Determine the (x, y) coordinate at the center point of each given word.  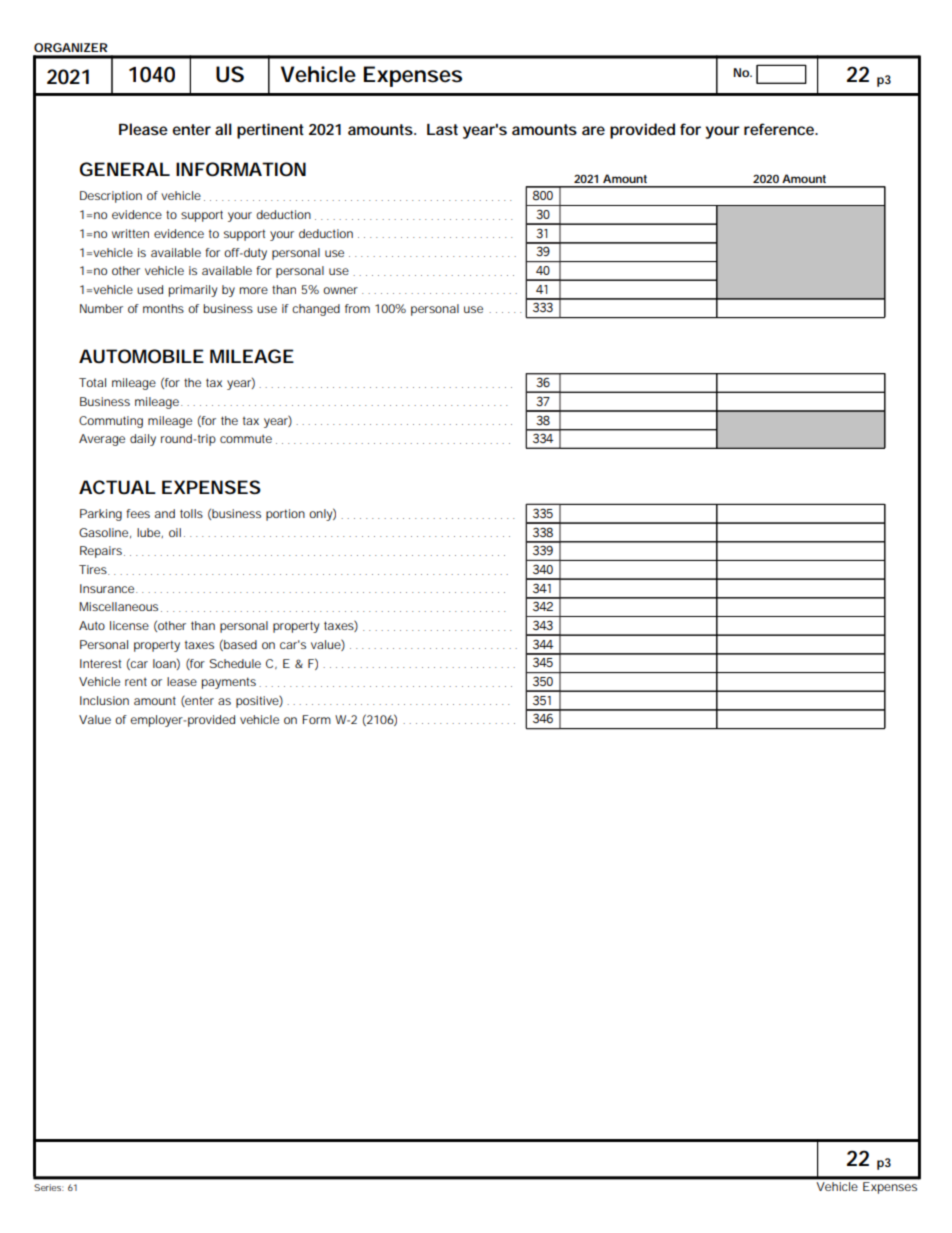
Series (49, 1187)
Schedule (235, 663)
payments (229, 683)
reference (780, 129)
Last (442, 129)
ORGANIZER (71, 47)
